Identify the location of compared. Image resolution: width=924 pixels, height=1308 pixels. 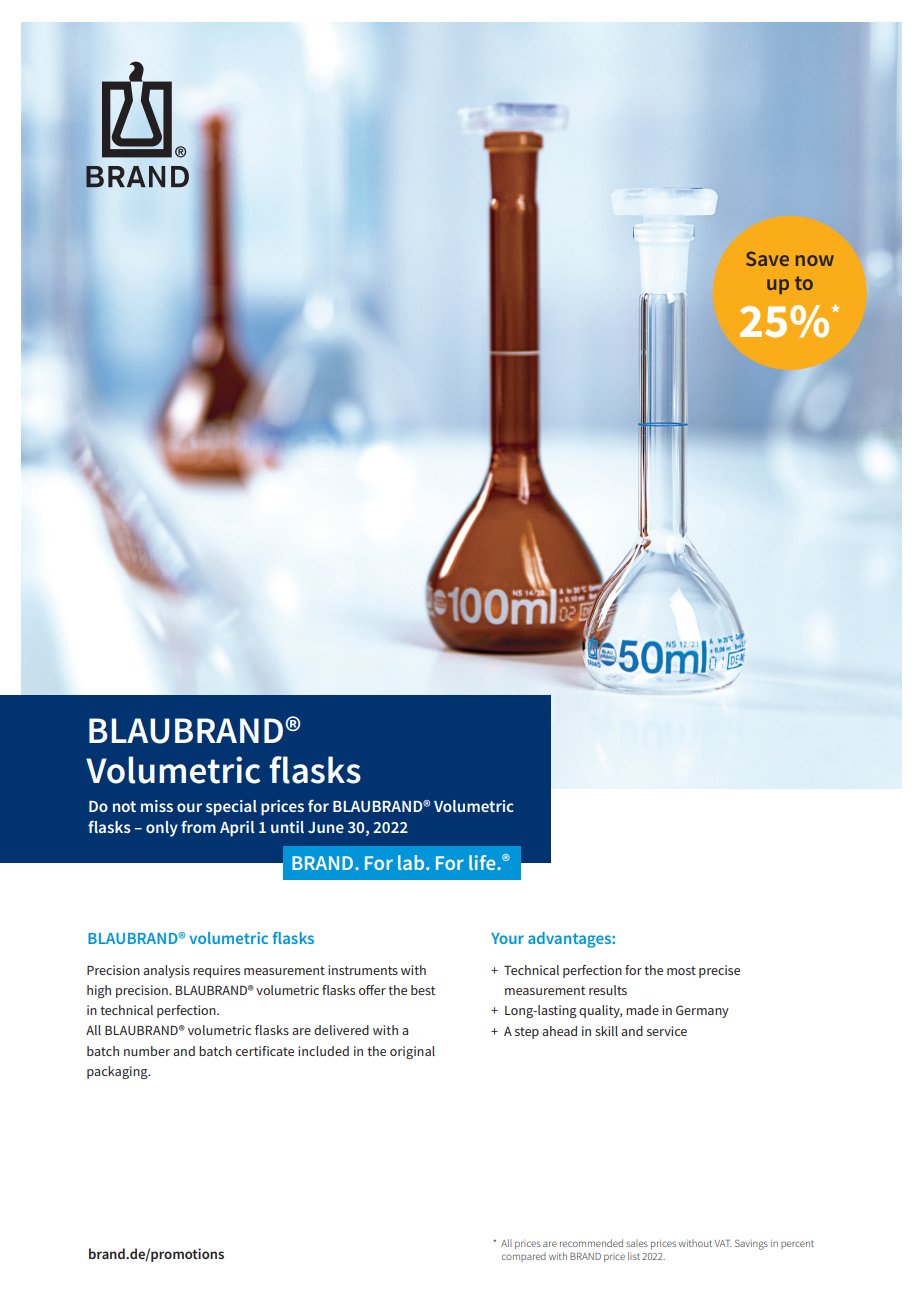
(524, 1257).
